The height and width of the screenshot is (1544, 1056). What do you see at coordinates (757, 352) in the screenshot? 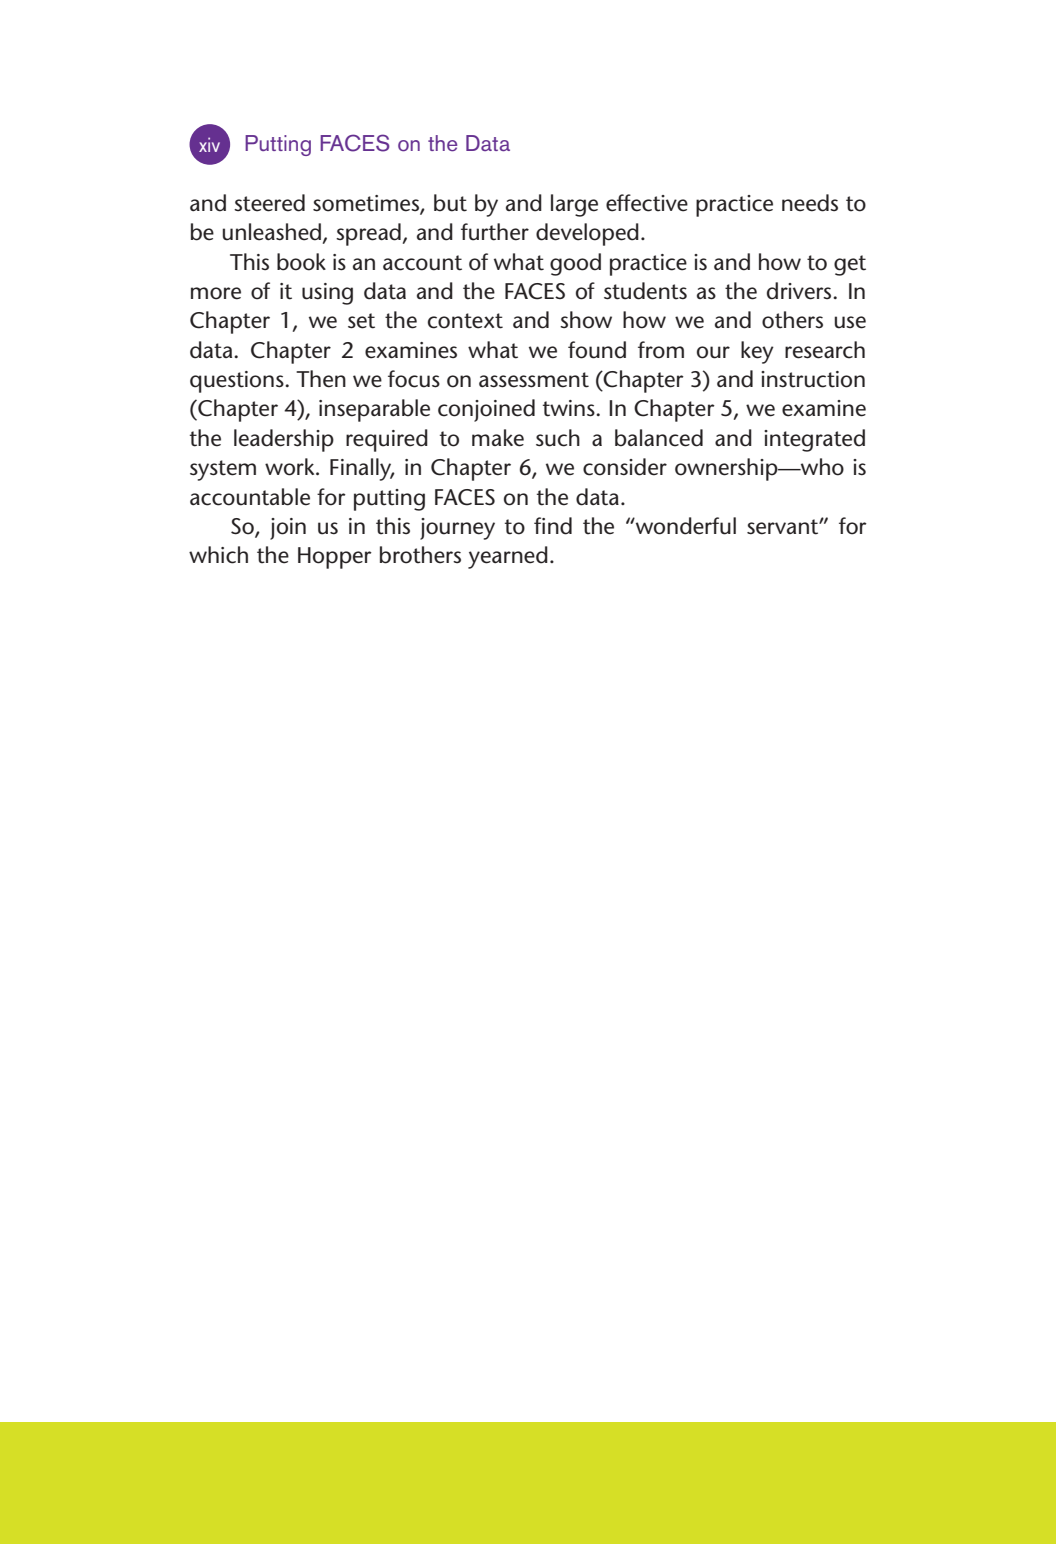
I see `key` at bounding box center [757, 352].
